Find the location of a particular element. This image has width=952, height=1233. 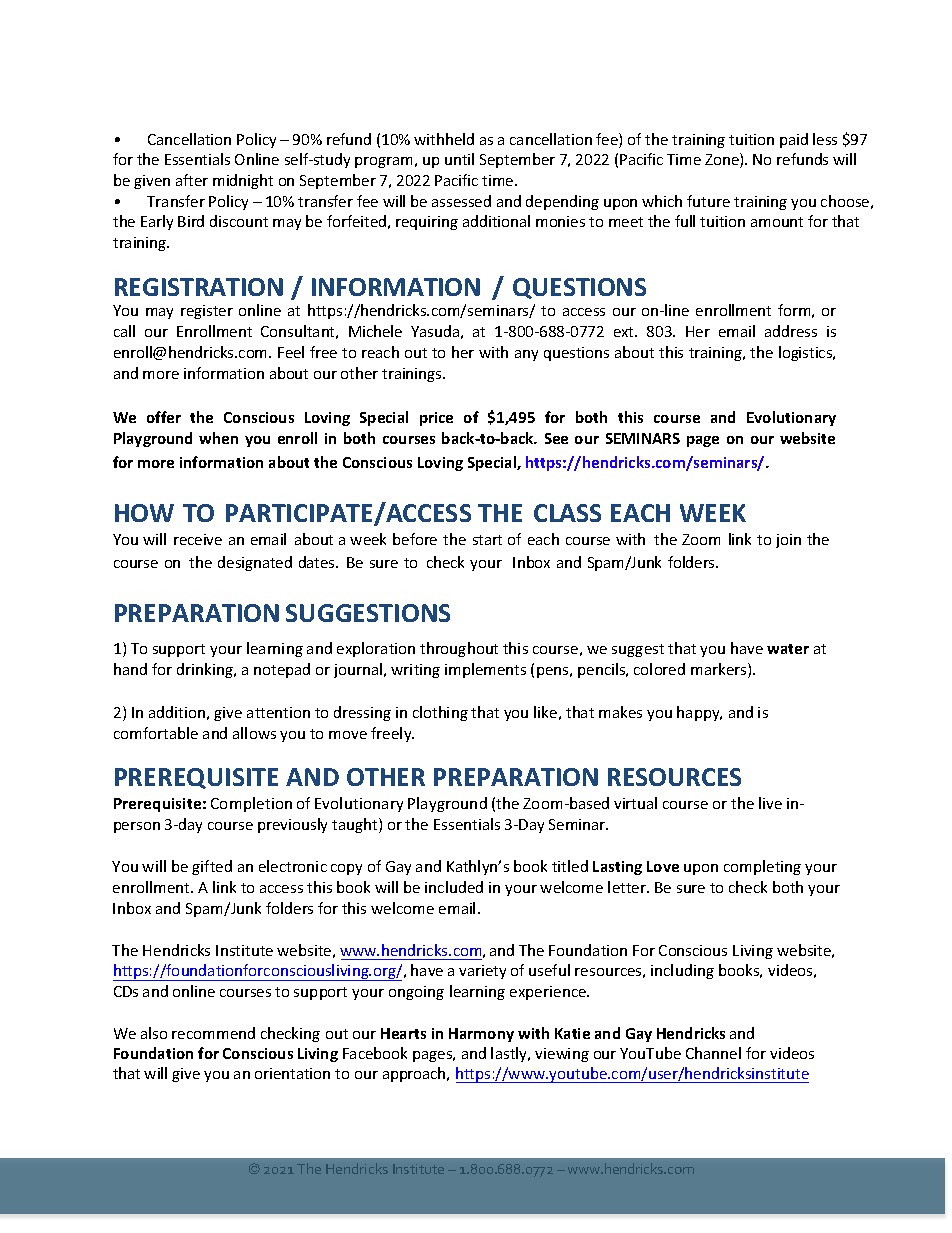

Channel is located at coordinates (713, 1053).
